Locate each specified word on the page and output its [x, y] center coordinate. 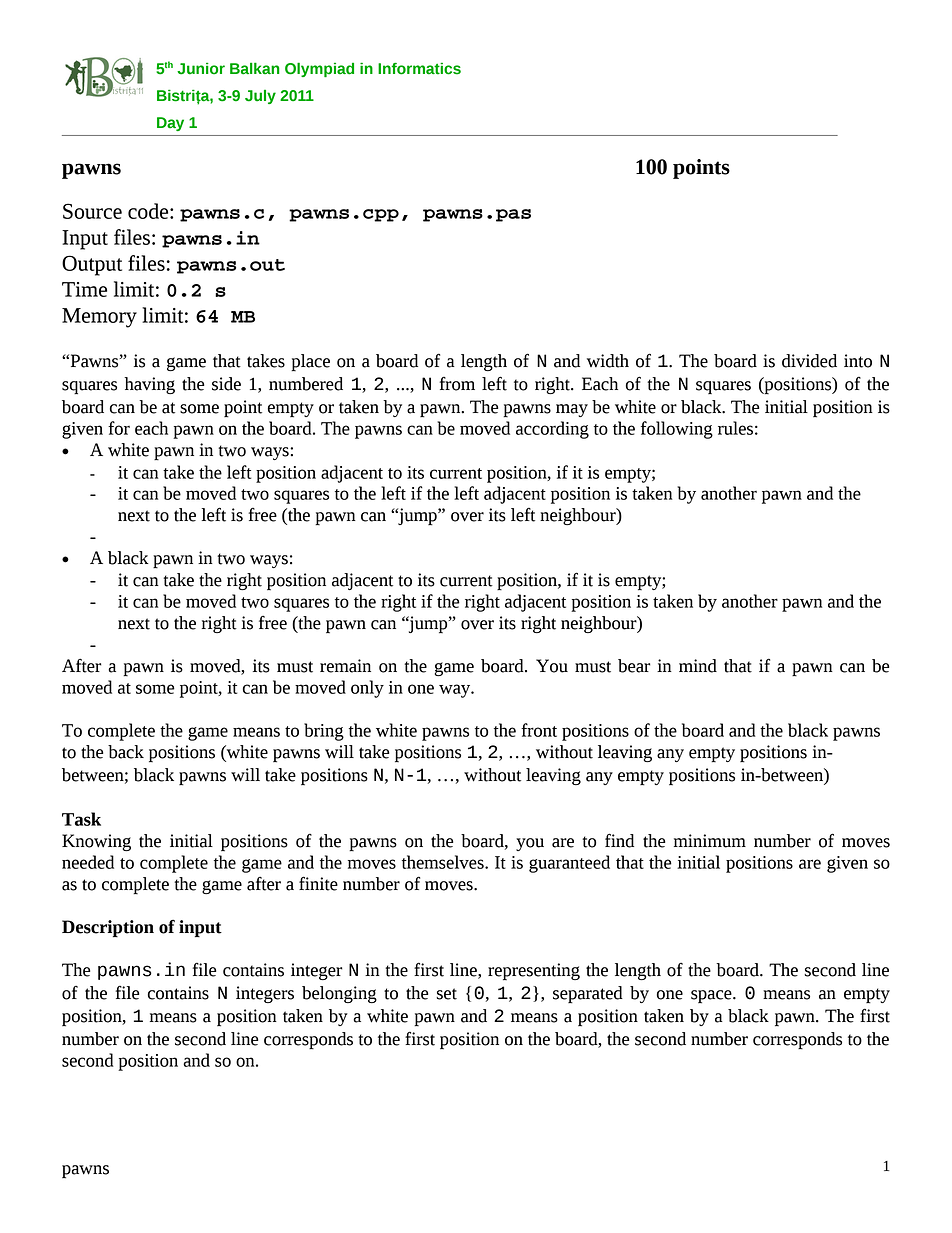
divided [809, 361]
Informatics [419, 69]
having [149, 385]
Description [108, 928]
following [677, 430]
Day [170, 124]
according [552, 430]
